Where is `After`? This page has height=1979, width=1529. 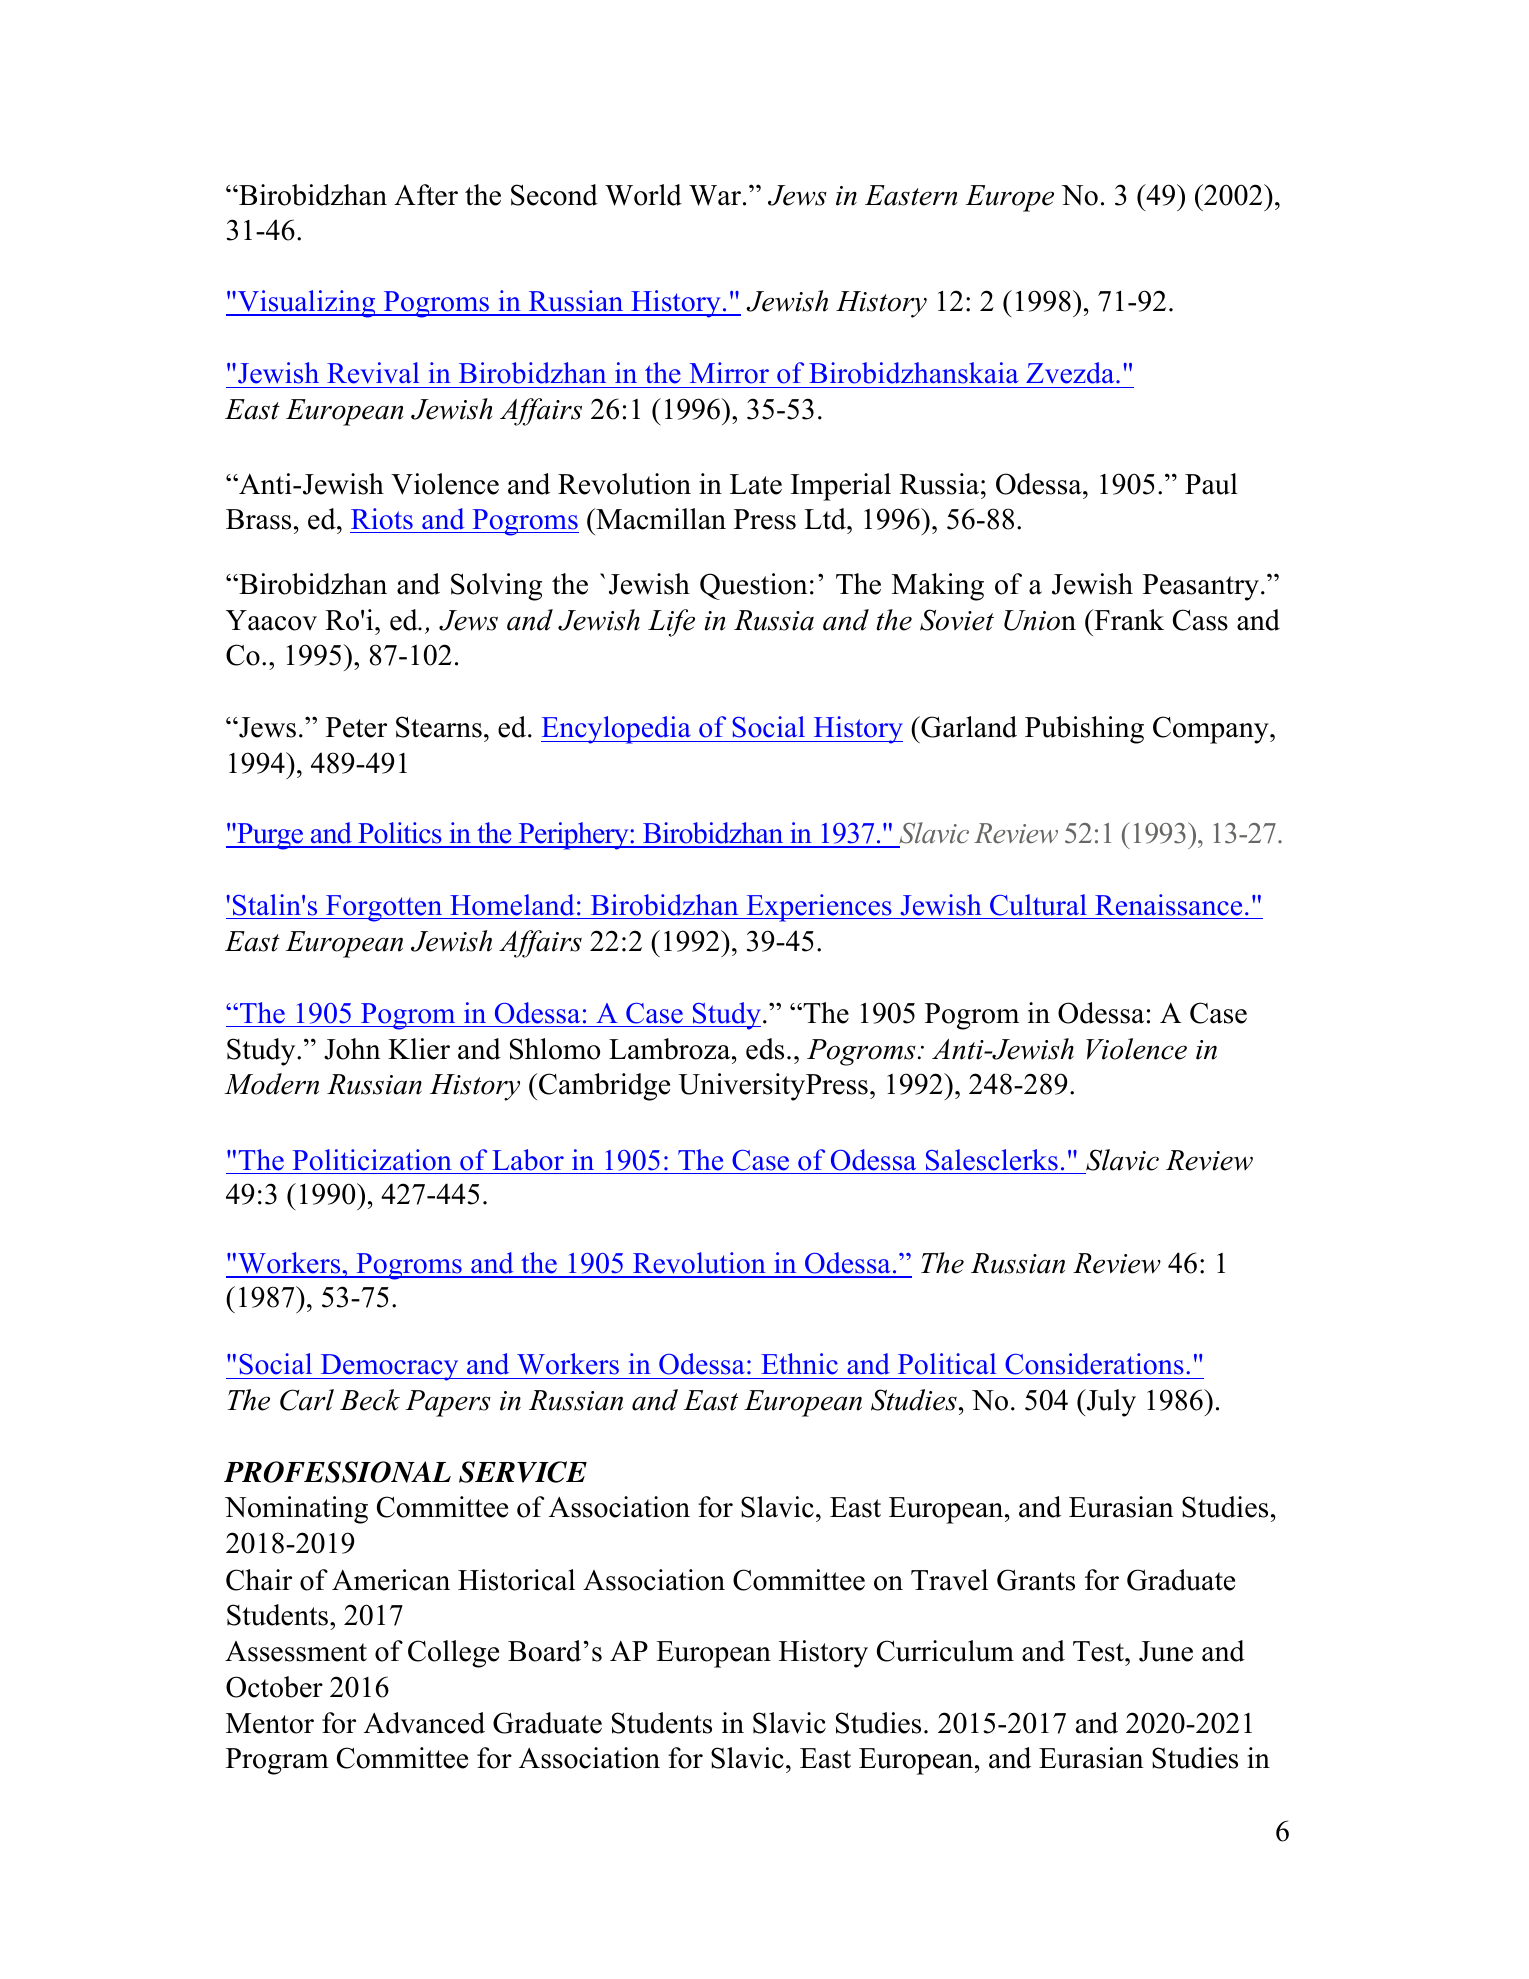 After is located at coordinates (426, 195).
